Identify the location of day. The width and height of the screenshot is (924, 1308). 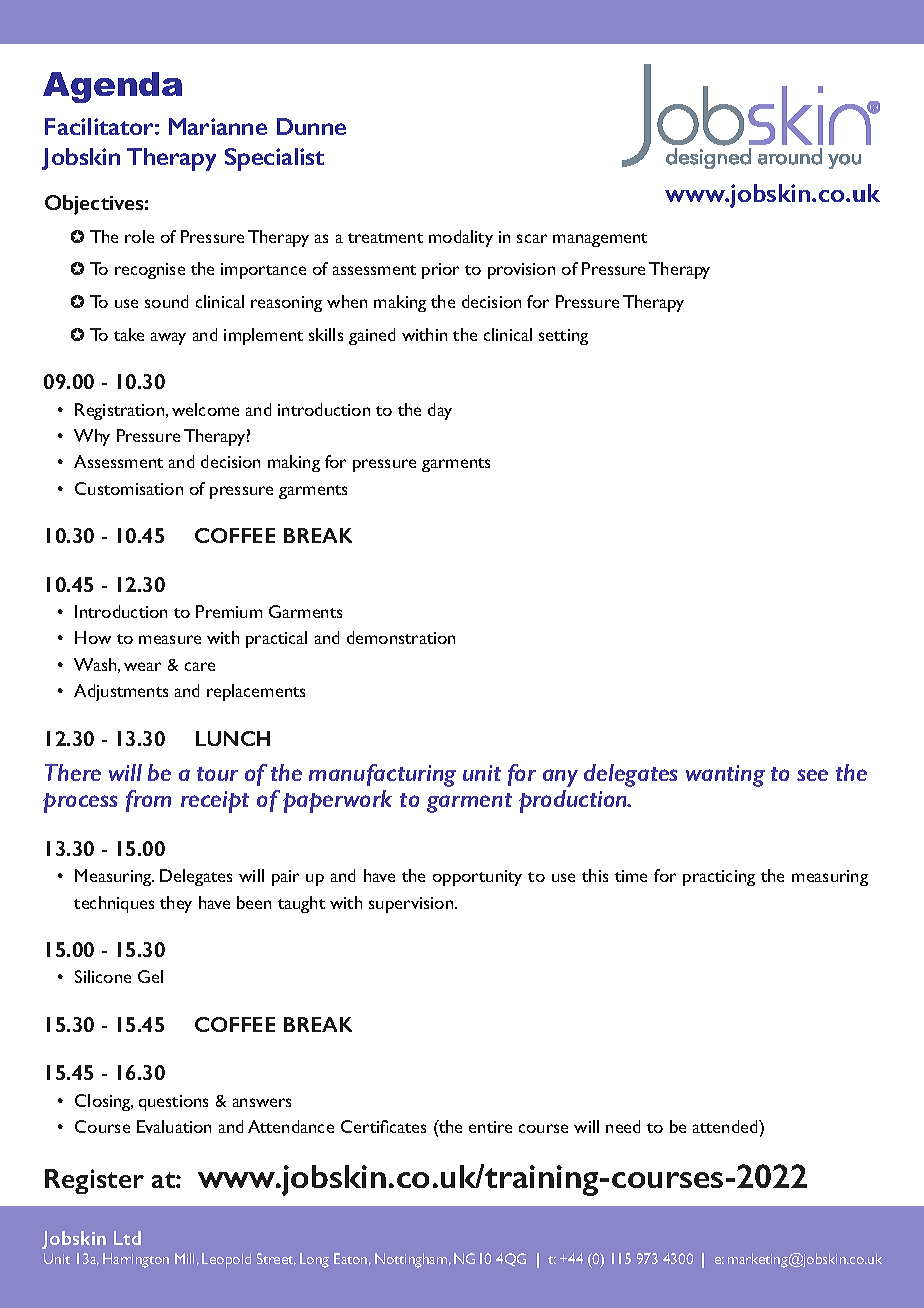
(440, 411).
